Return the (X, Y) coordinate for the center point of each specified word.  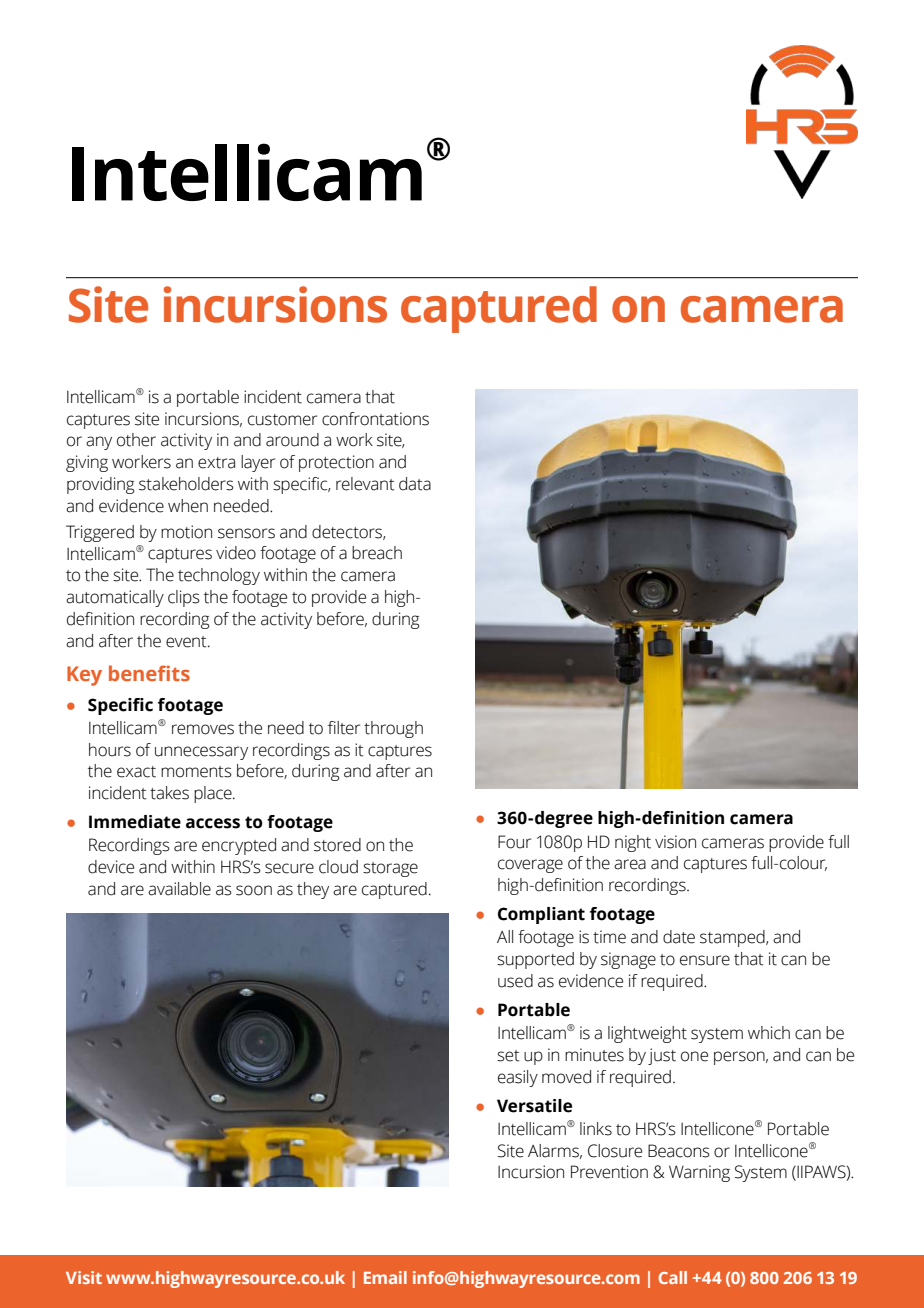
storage (390, 869)
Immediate (135, 822)
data (415, 484)
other (136, 440)
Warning (699, 1173)
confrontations (375, 419)
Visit (84, 1277)
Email (385, 1277)
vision (675, 842)
